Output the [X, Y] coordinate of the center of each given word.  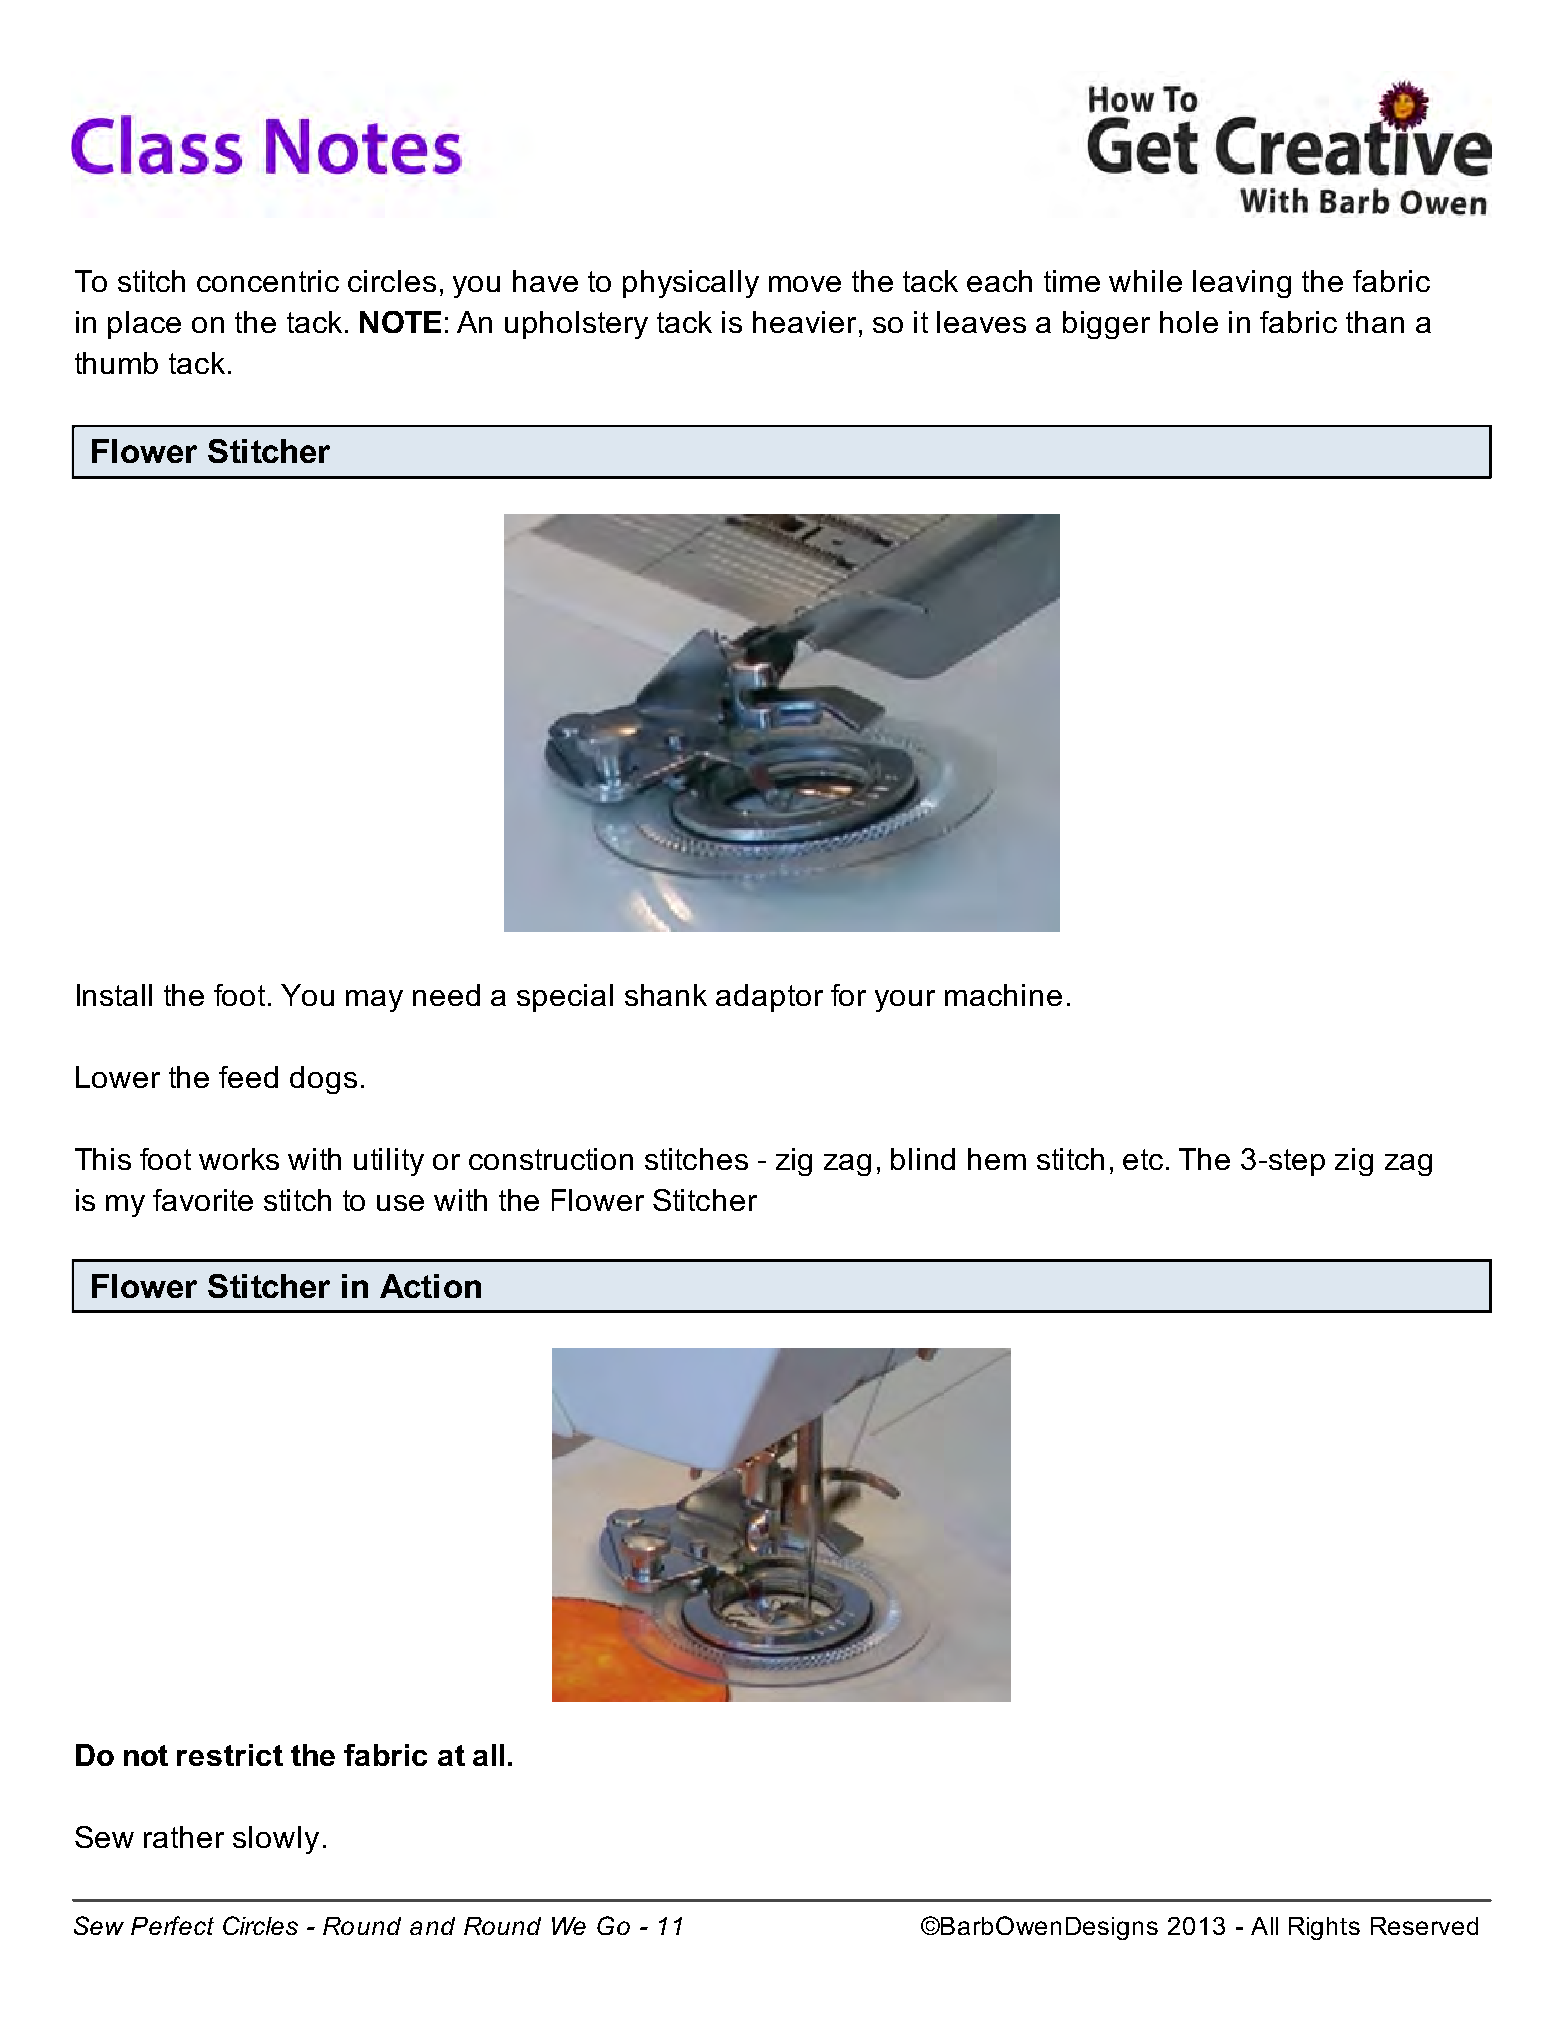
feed [248, 1077]
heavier [806, 322]
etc [1143, 1159]
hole [1189, 322]
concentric [268, 281]
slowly [276, 1840]
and [432, 1926]
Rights [1324, 1928]
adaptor [769, 998]
